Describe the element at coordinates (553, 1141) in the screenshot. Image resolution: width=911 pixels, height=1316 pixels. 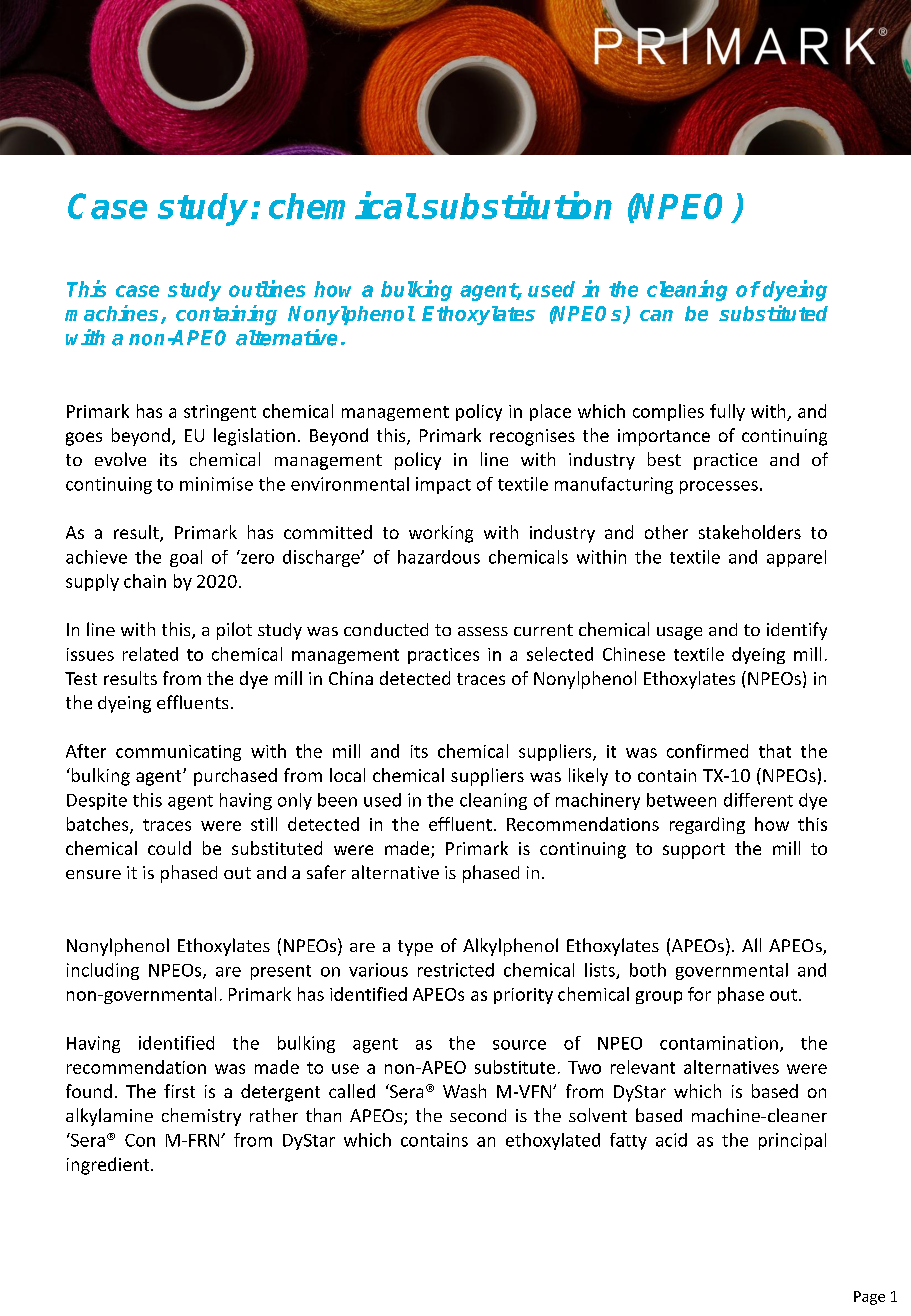
I see `ethoxylated` at that location.
